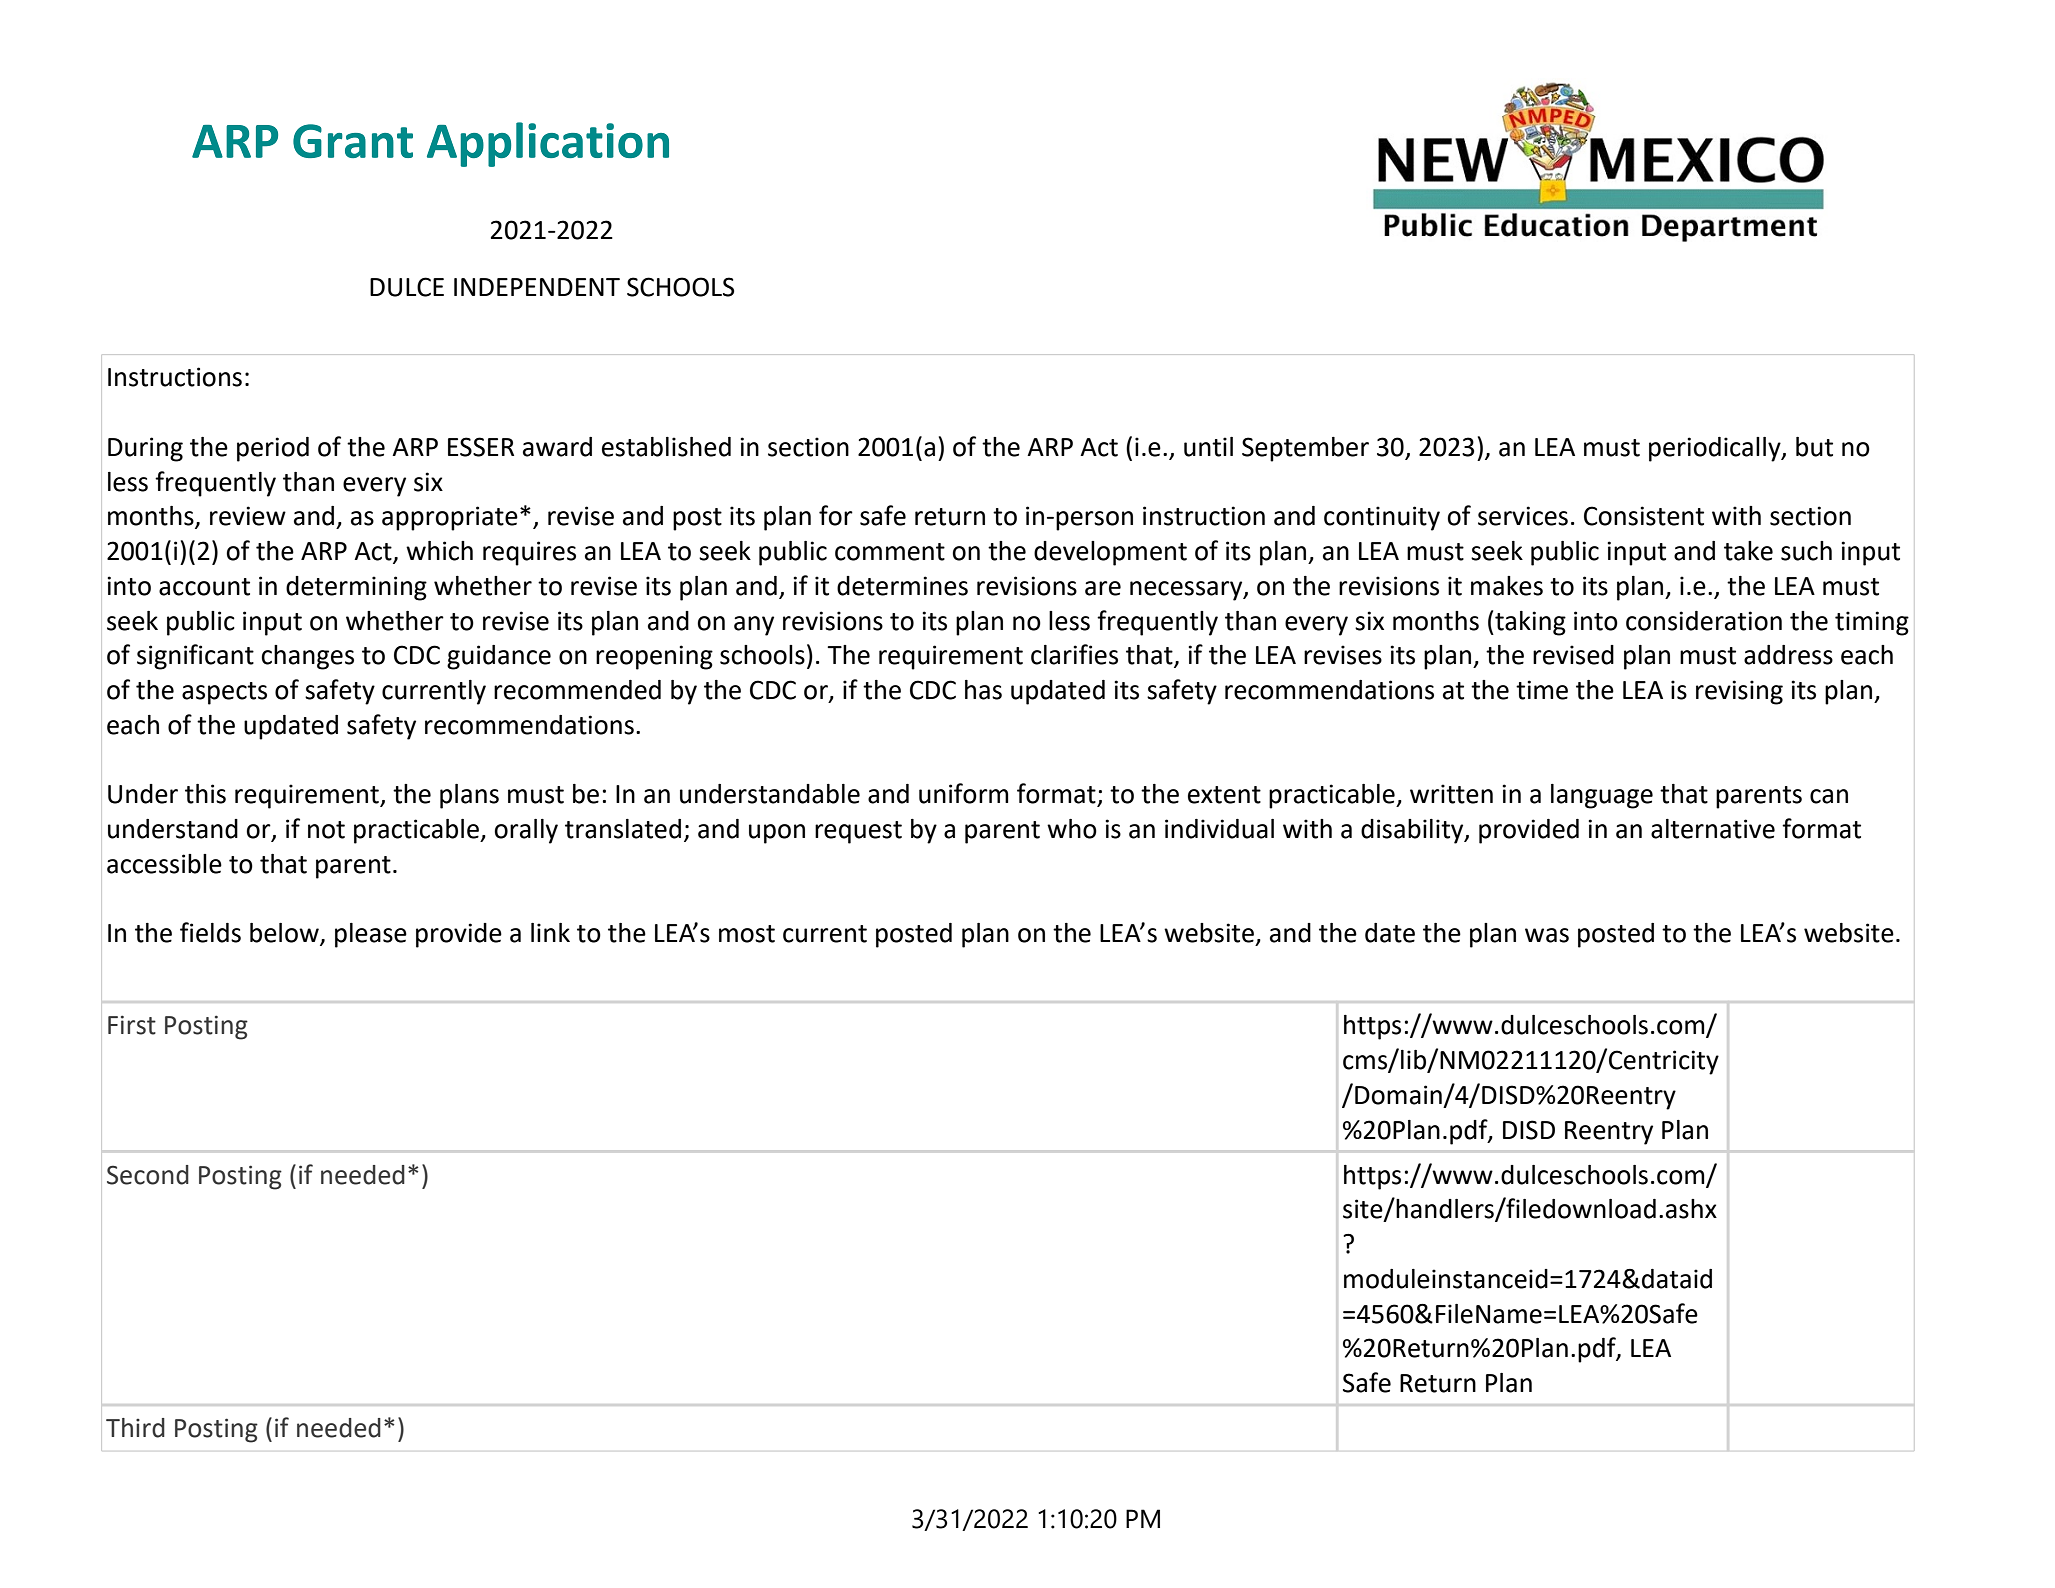 Image resolution: width=2055 pixels, height=1588 pixels. I want to click on uniform, so click(964, 793).
